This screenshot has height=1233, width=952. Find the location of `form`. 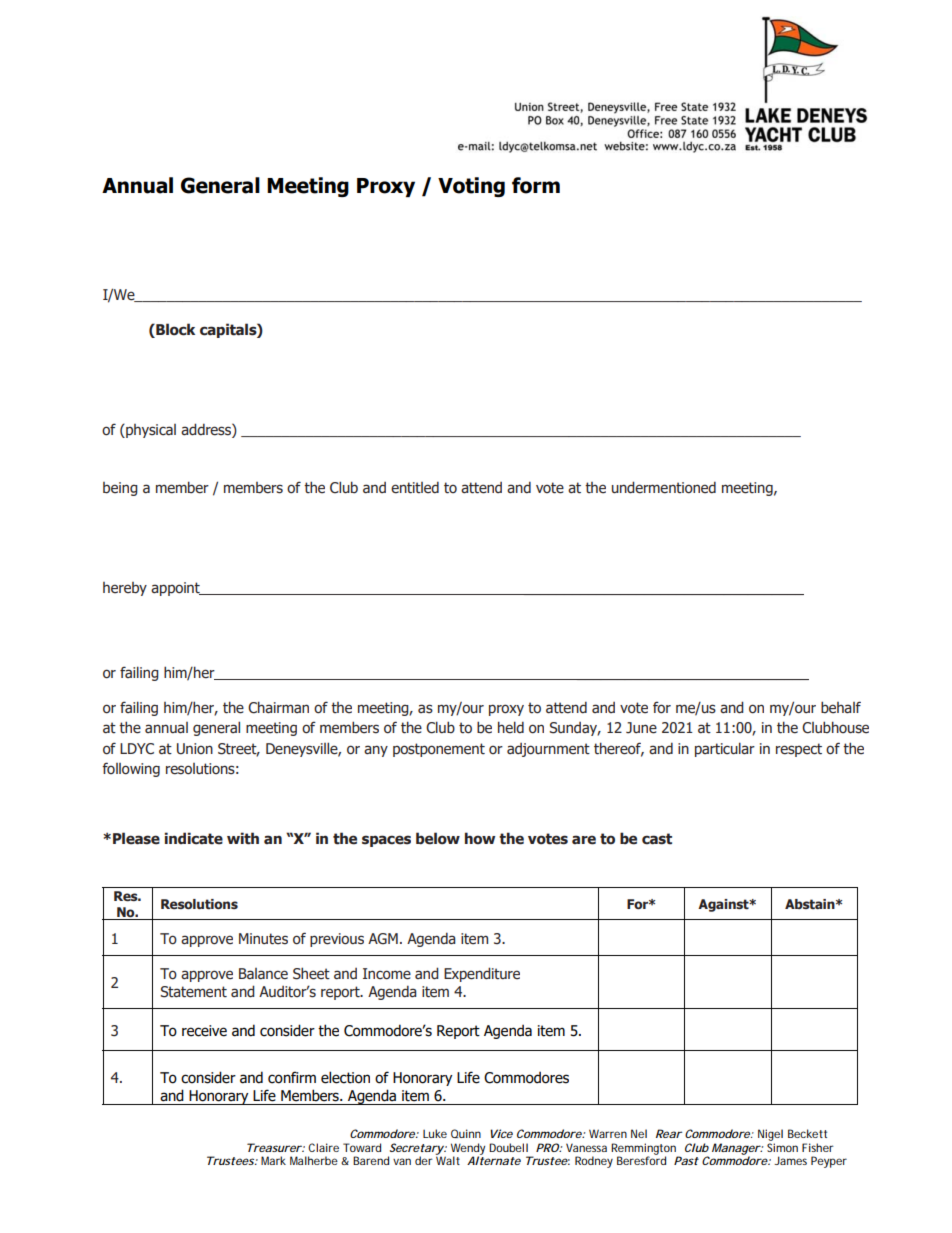

form is located at coordinates (536, 185).
